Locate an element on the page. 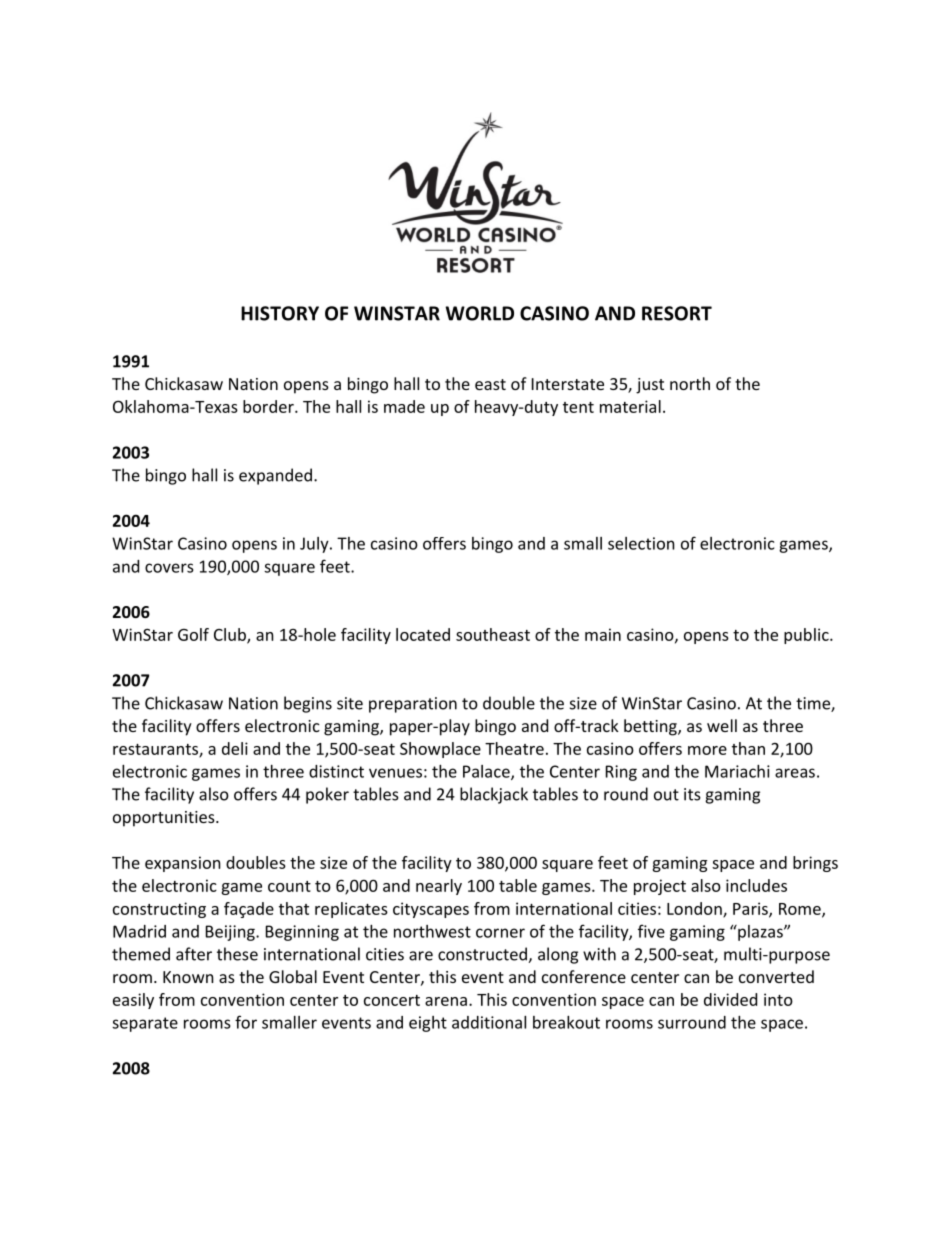 The width and height of the page is (952, 1233). selection is located at coordinates (641, 543).
